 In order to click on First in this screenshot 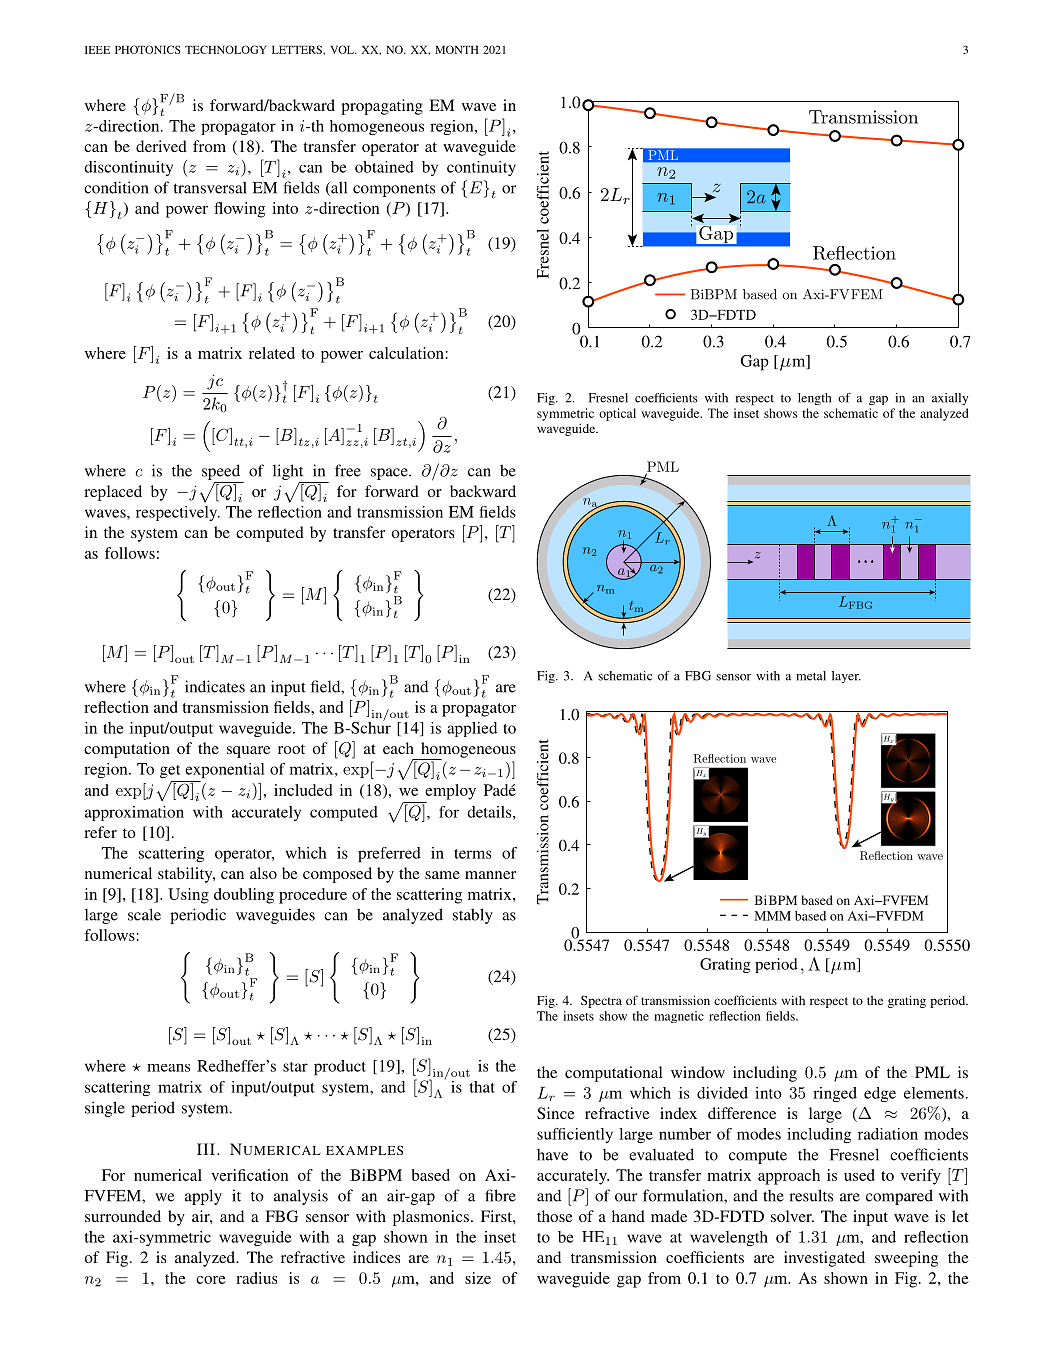, I will do `click(497, 1216)`.
